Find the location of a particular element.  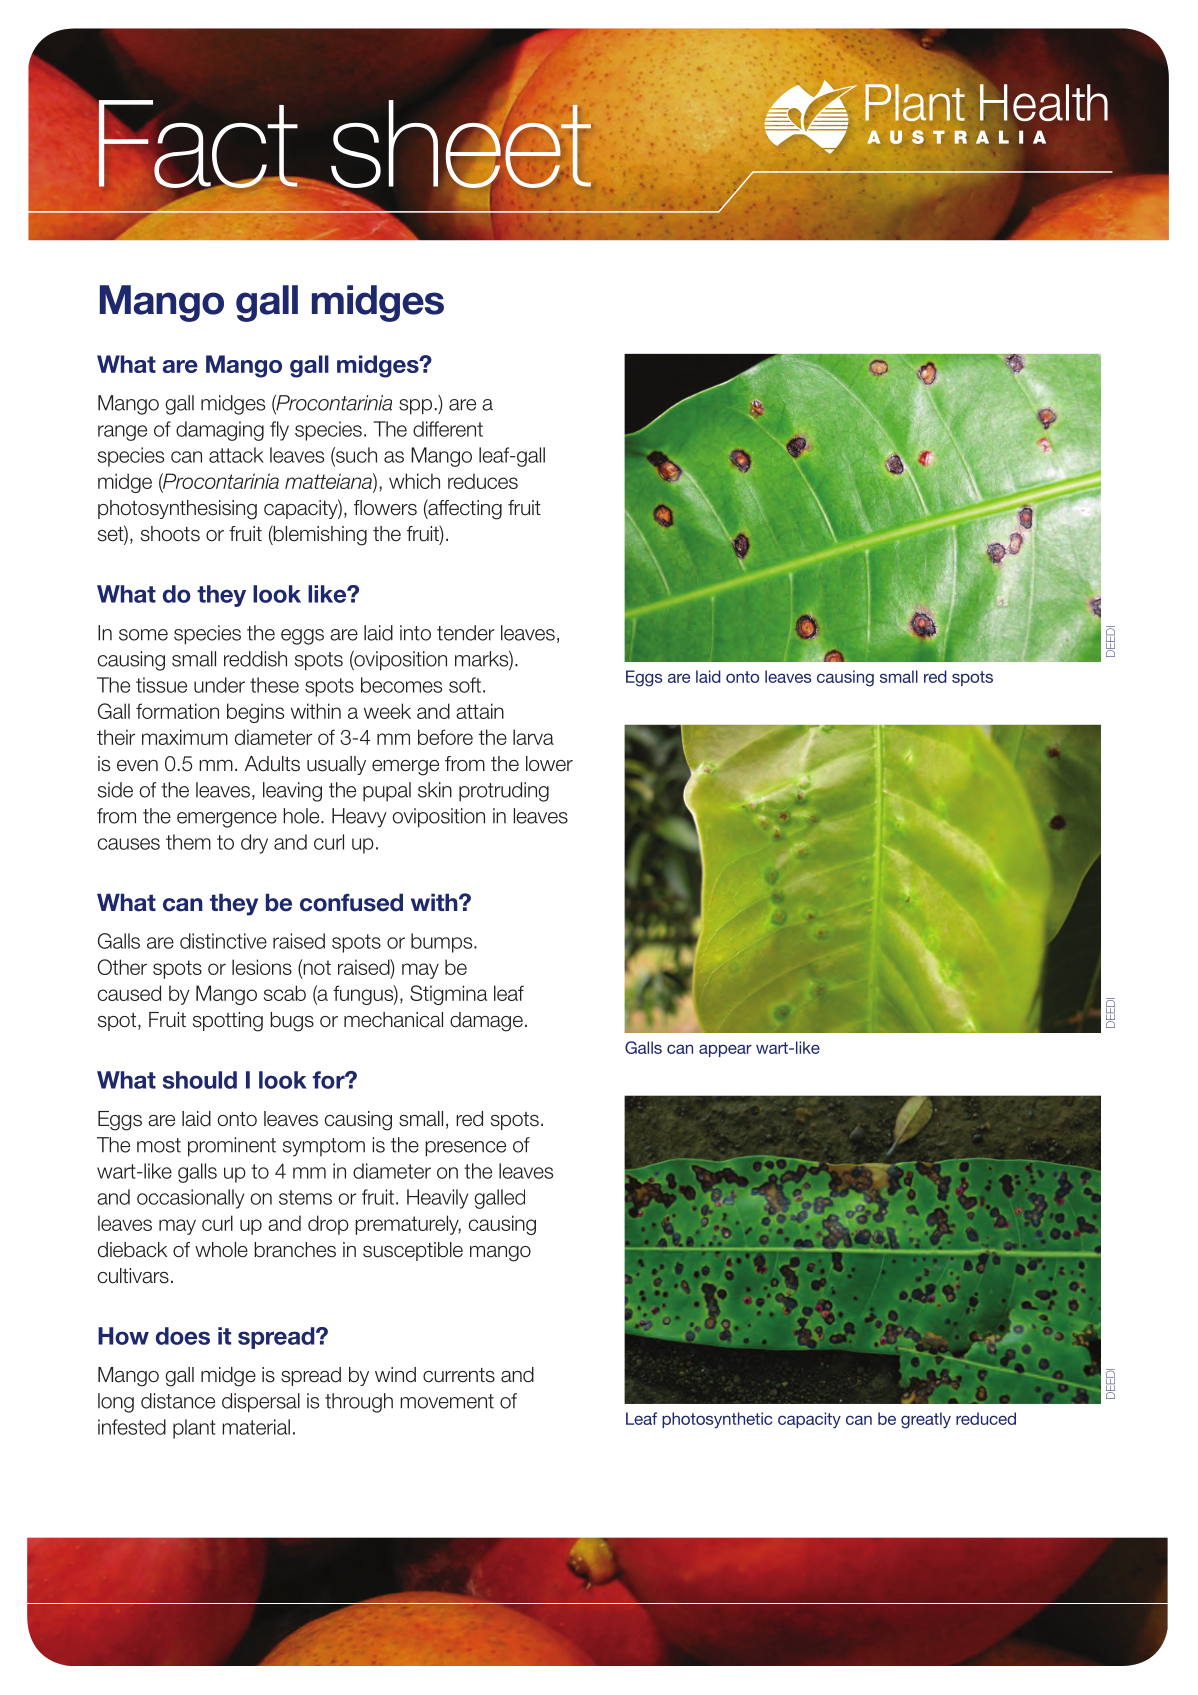

different is located at coordinates (448, 429).
